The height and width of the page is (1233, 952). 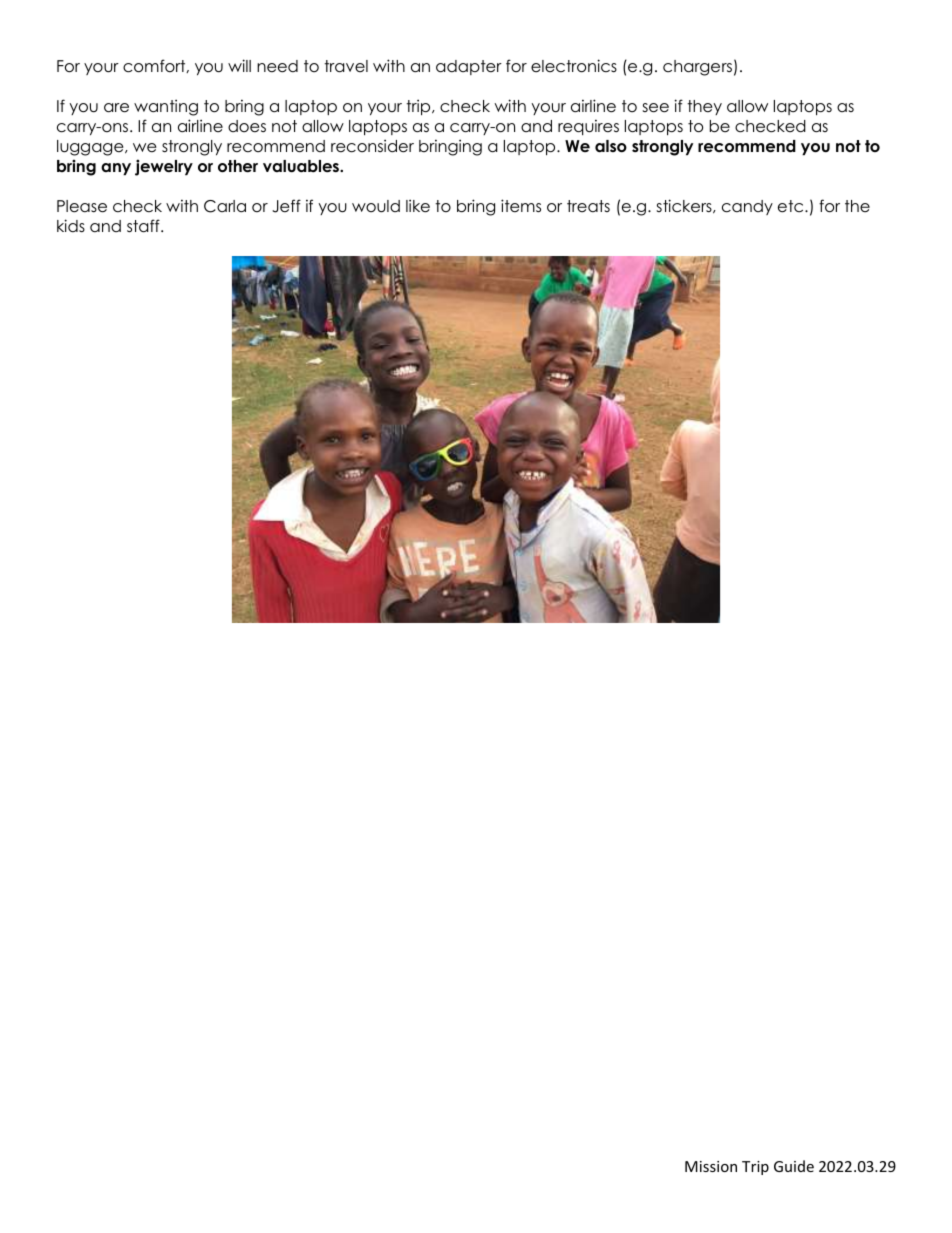 What do you see at coordinates (704, 107) in the page?
I see `they` at bounding box center [704, 107].
